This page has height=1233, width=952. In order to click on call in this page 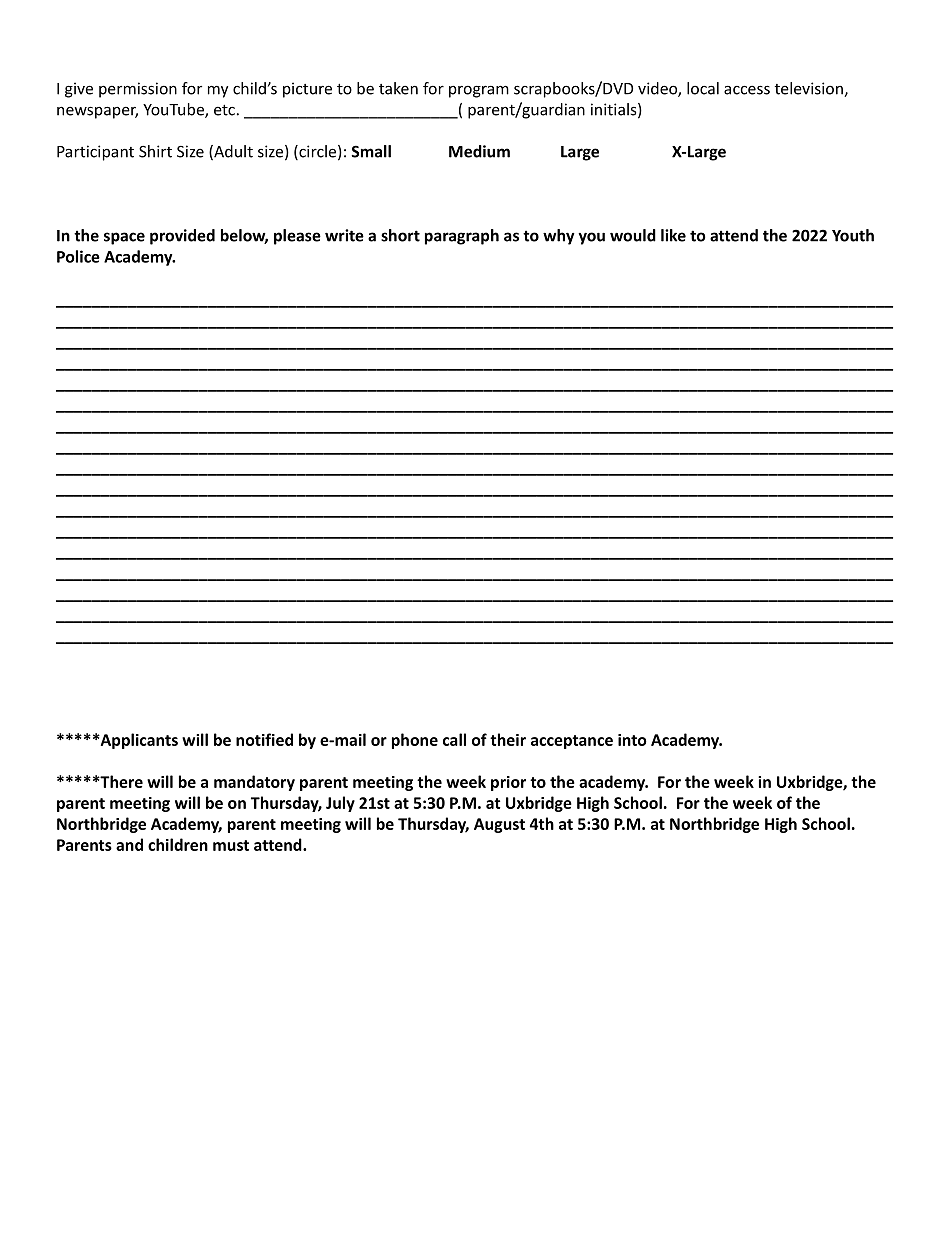, I will do `click(454, 739)`.
